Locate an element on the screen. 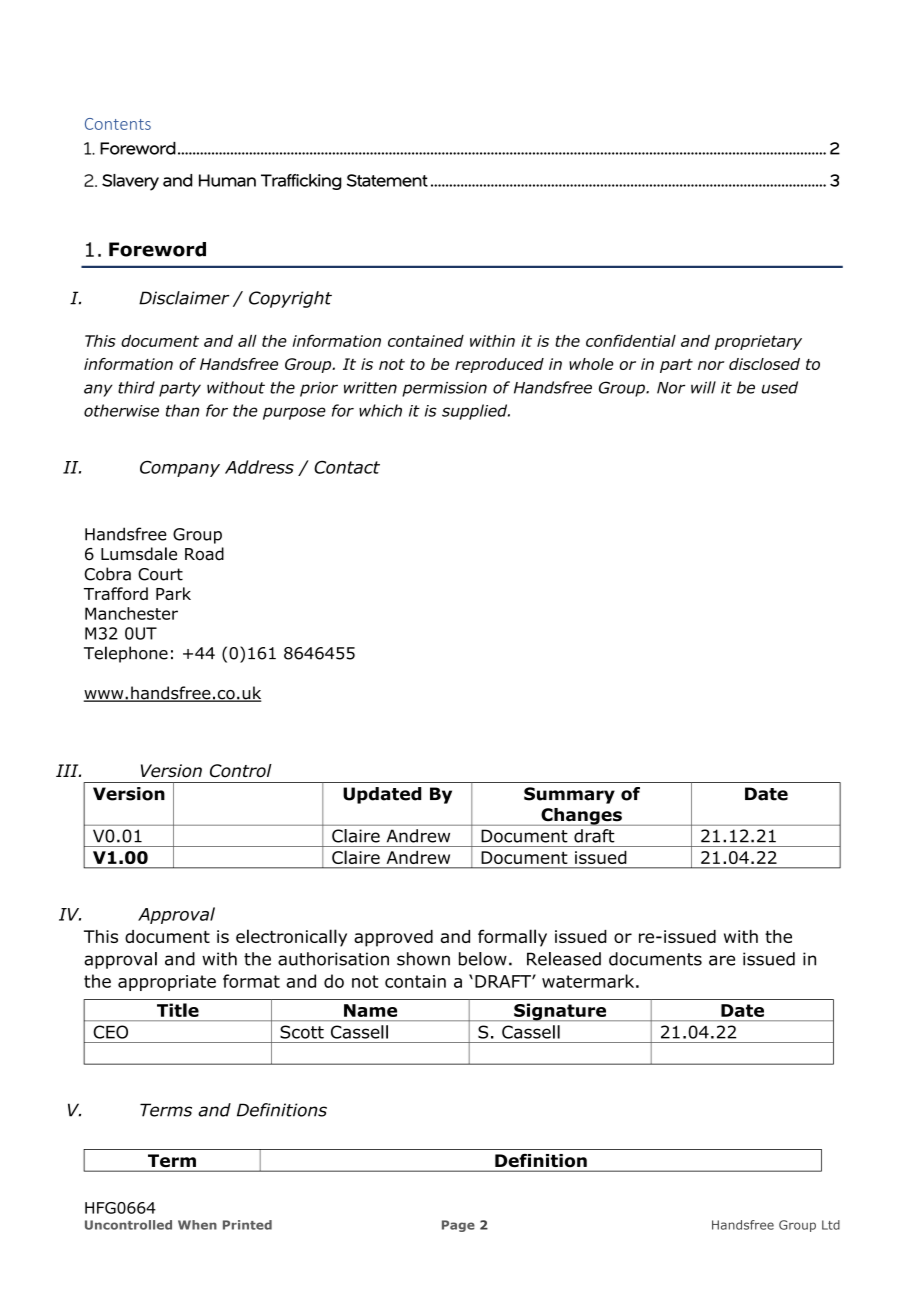  When is located at coordinates (197, 1225).
